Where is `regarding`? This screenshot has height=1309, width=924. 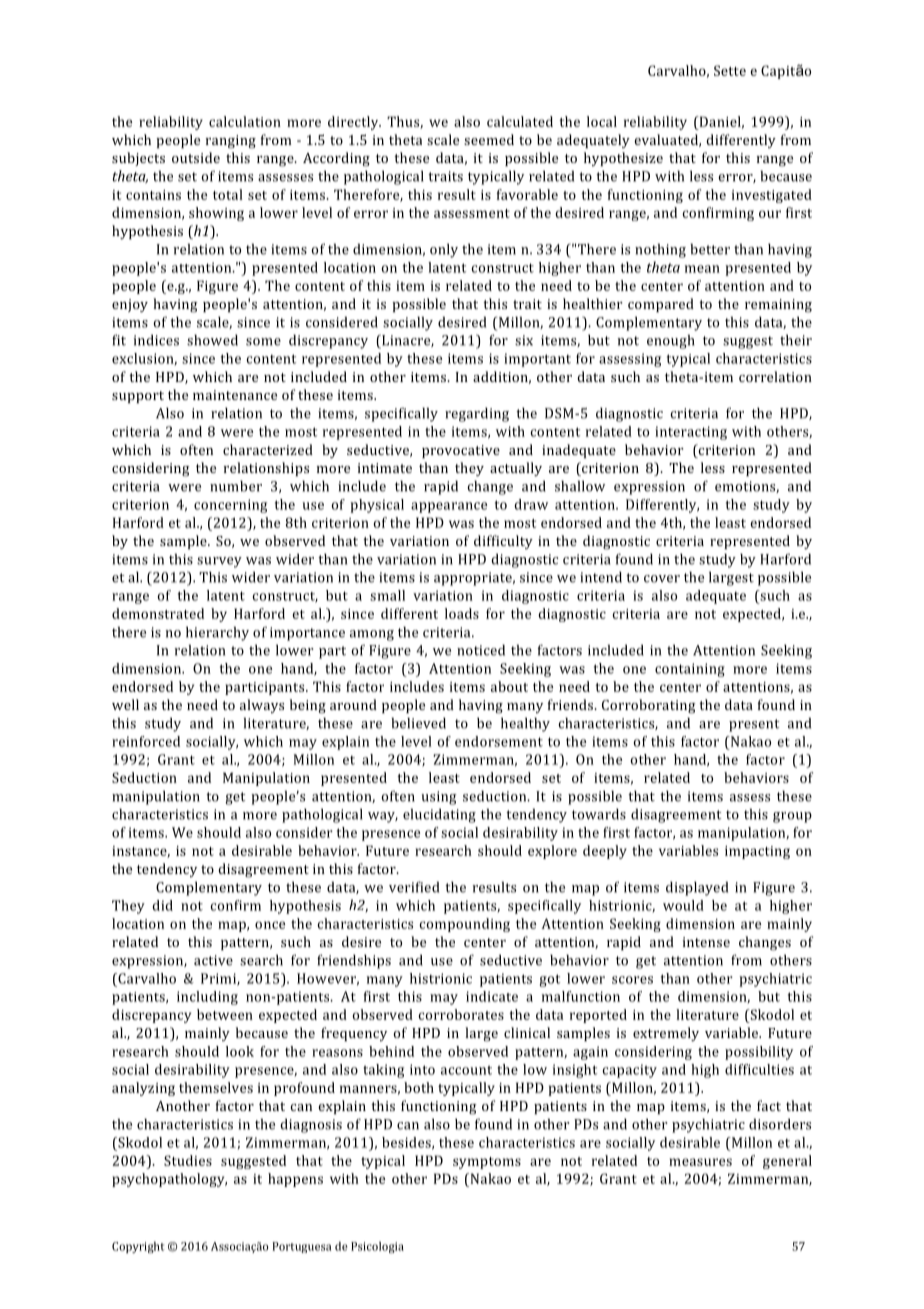
regarding is located at coordinates (477, 414).
